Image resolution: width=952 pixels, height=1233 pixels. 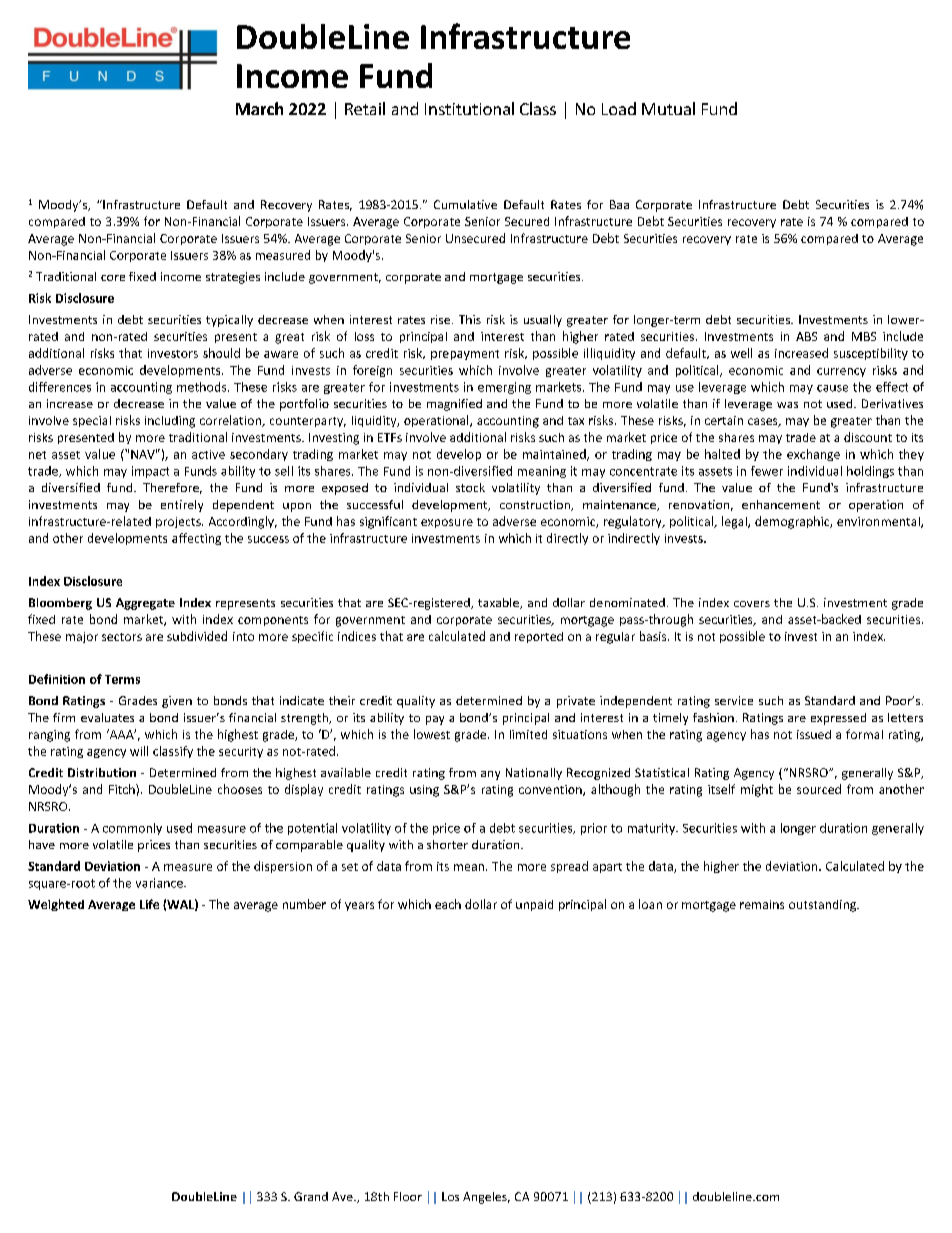 What do you see at coordinates (787, 405) in the screenshot?
I see `was` at bounding box center [787, 405].
